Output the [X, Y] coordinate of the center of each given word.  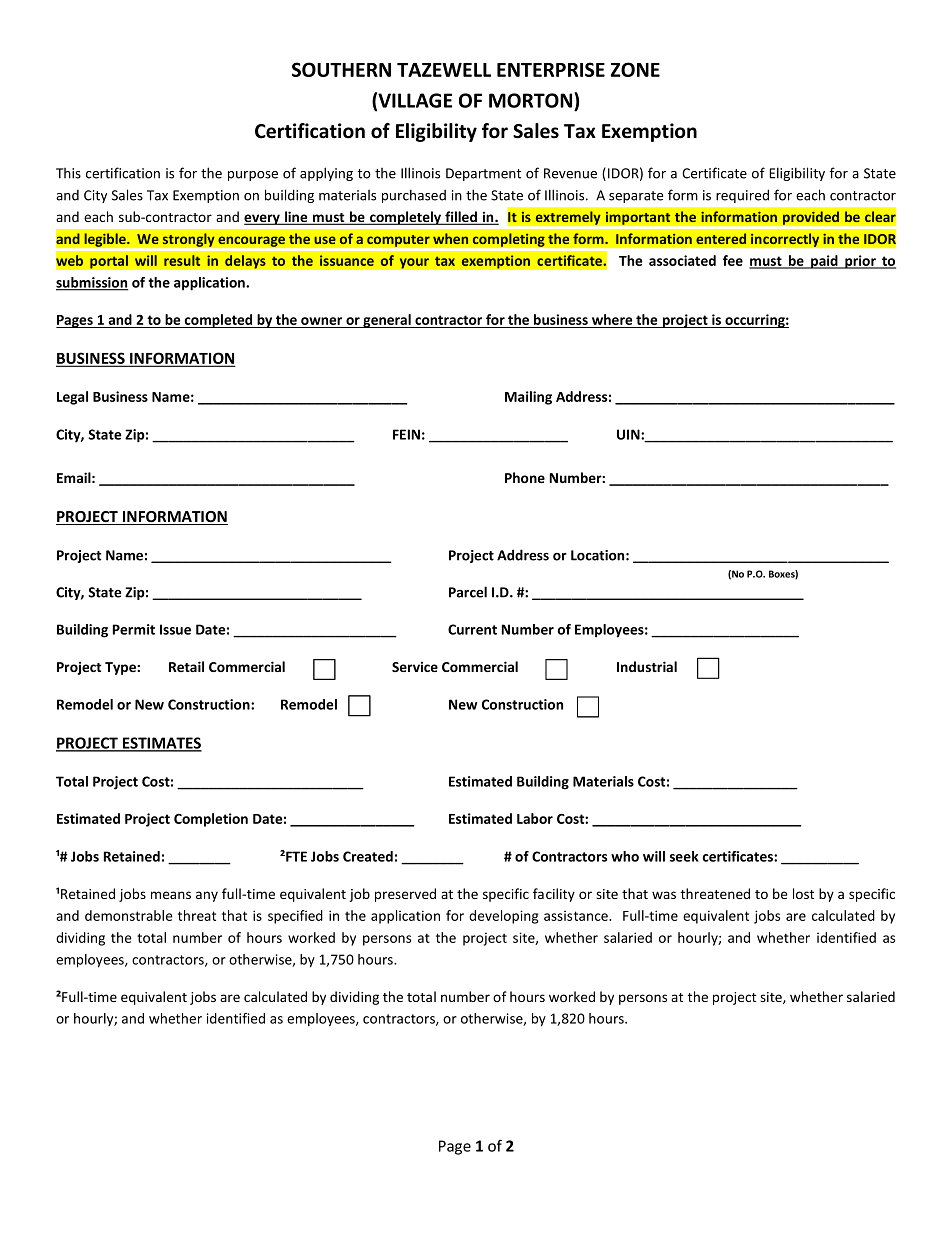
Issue [175, 629]
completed [219, 321]
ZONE [635, 69]
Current [472, 629]
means [171, 895]
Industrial [647, 666]
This [68, 173]
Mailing [528, 398]
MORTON [532, 100]
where [612, 321]
